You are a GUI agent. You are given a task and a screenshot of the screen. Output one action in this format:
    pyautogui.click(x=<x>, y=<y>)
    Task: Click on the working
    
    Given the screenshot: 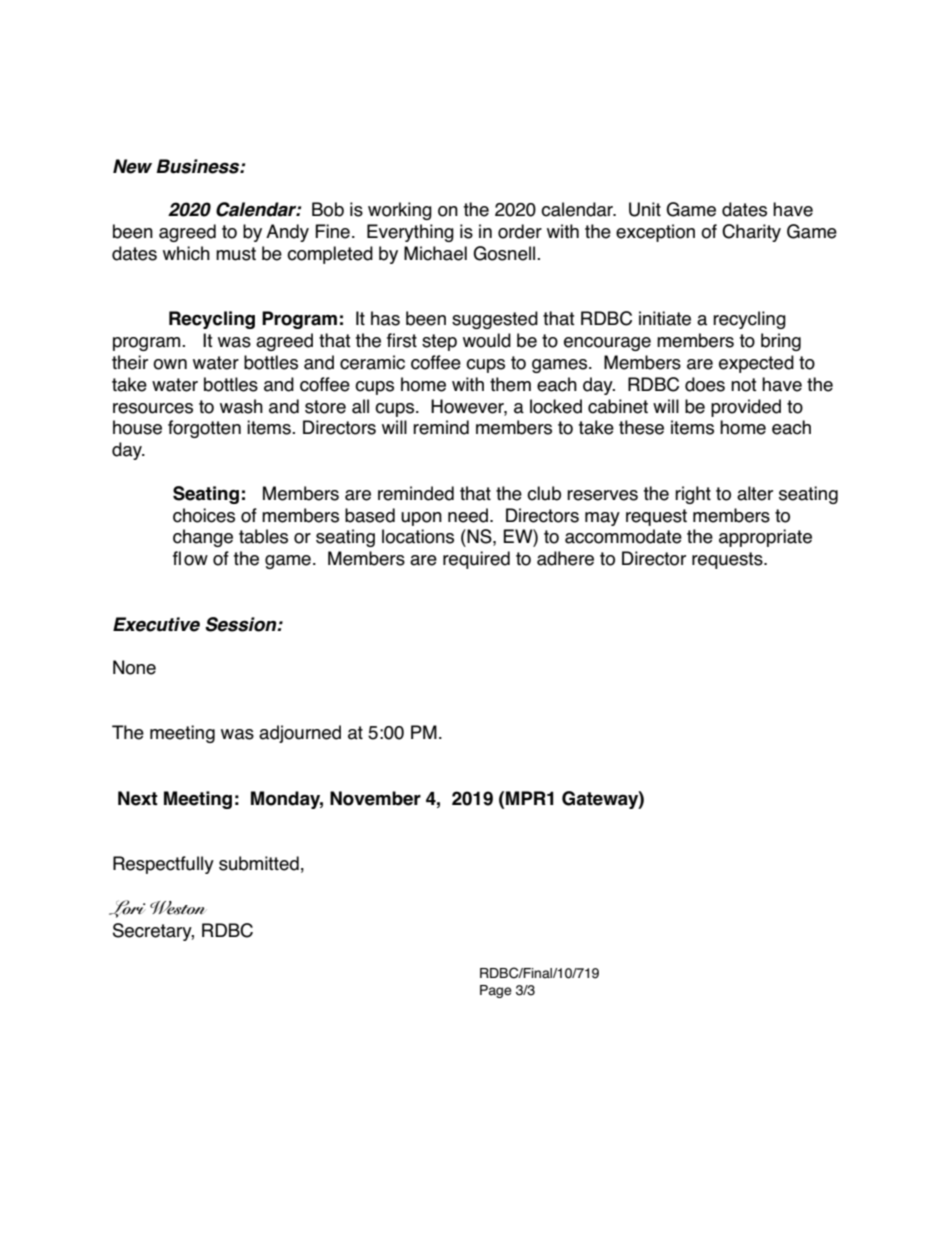 What is the action you would take?
    pyautogui.click(x=400, y=211)
